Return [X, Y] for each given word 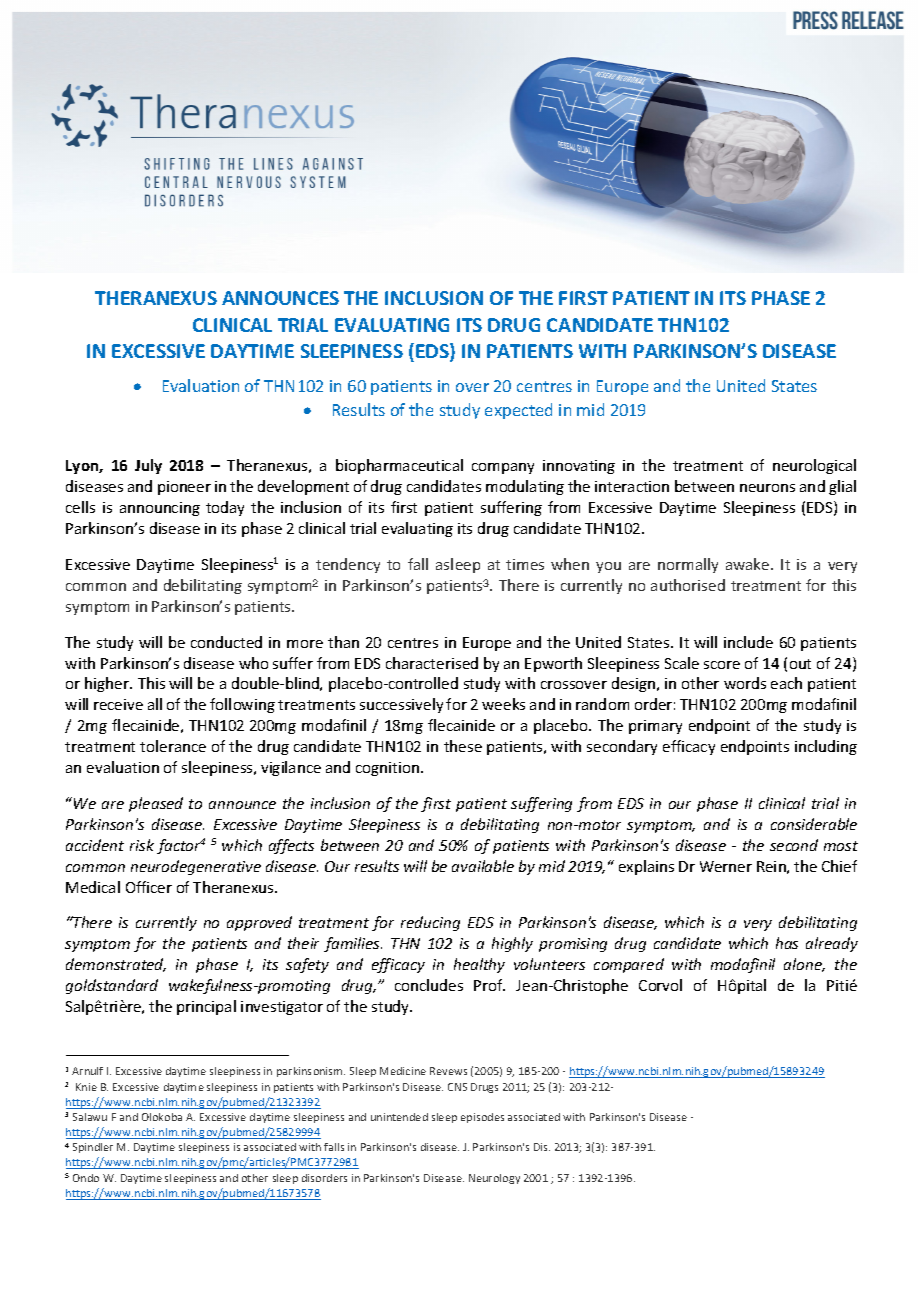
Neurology [494, 1179]
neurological [814, 466]
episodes [482, 1118]
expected [518, 411]
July [148, 466]
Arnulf [87, 1071]
